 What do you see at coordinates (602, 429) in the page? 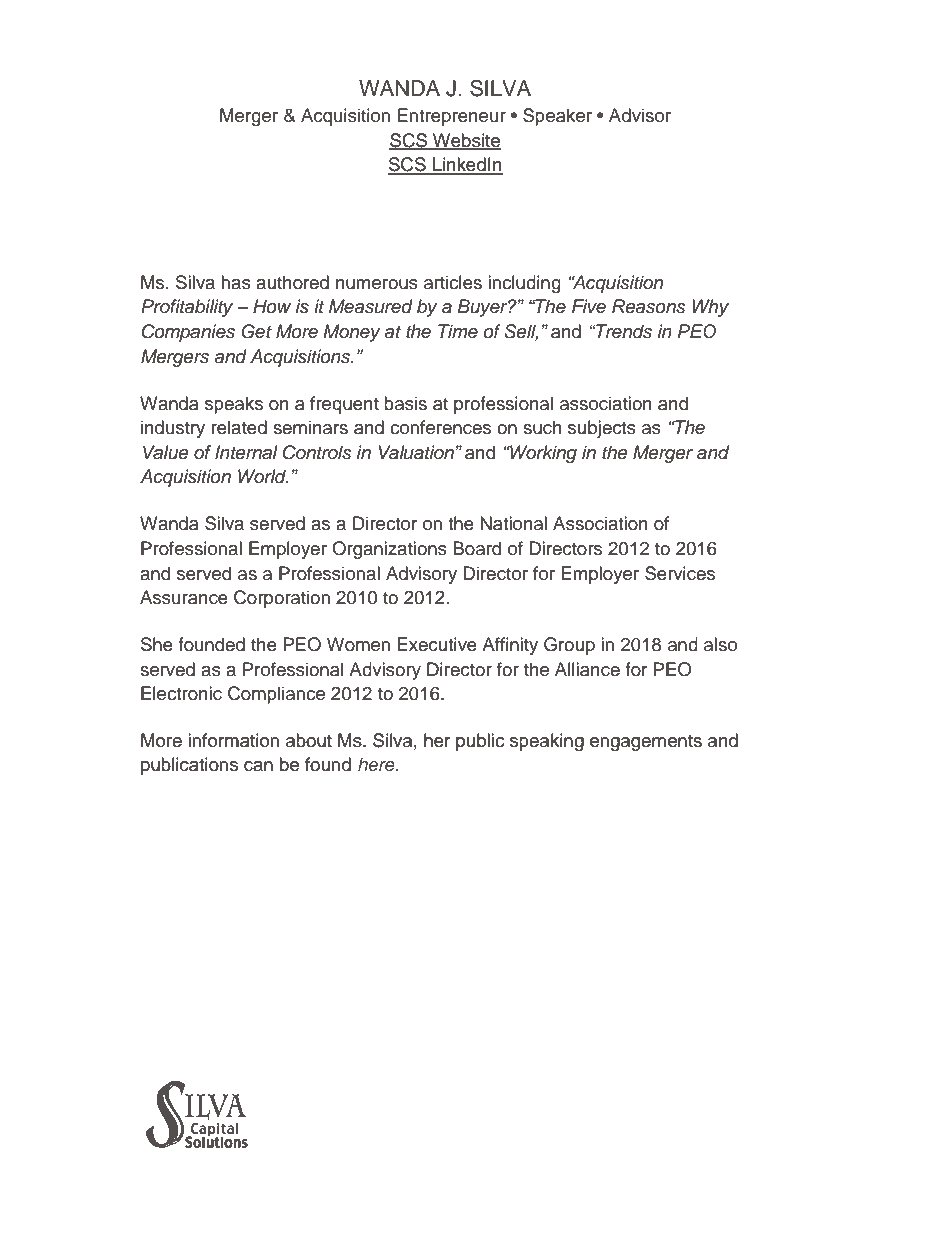
I see `subjects` at bounding box center [602, 429].
